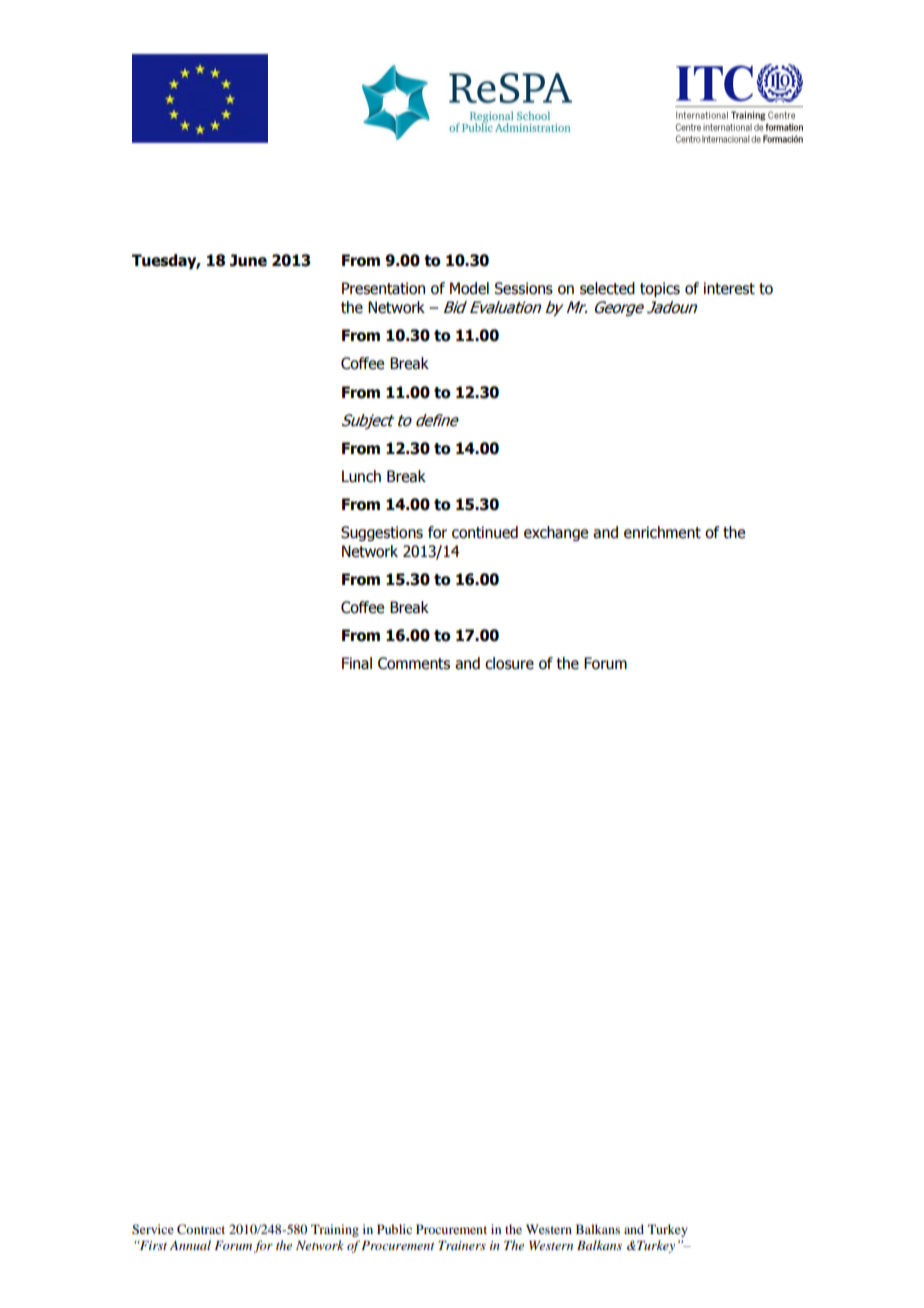 The width and height of the screenshot is (924, 1308). What do you see at coordinates (357, 663) in the screenshot?
I see `Final` at bounding box center [357, 663].
